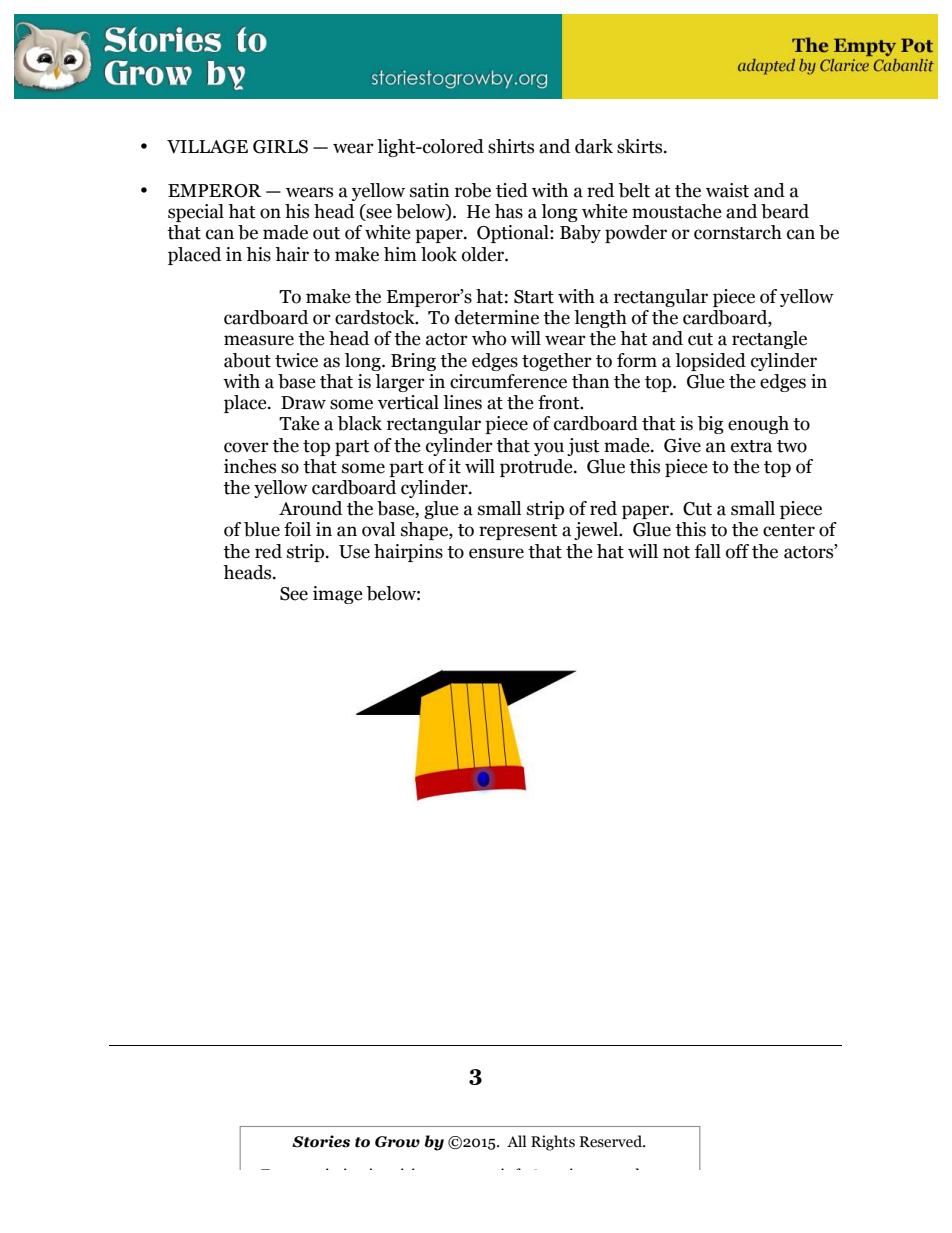  Describe the element at coordinates (321, 1141) in the document. I see `Stories` at that location.
